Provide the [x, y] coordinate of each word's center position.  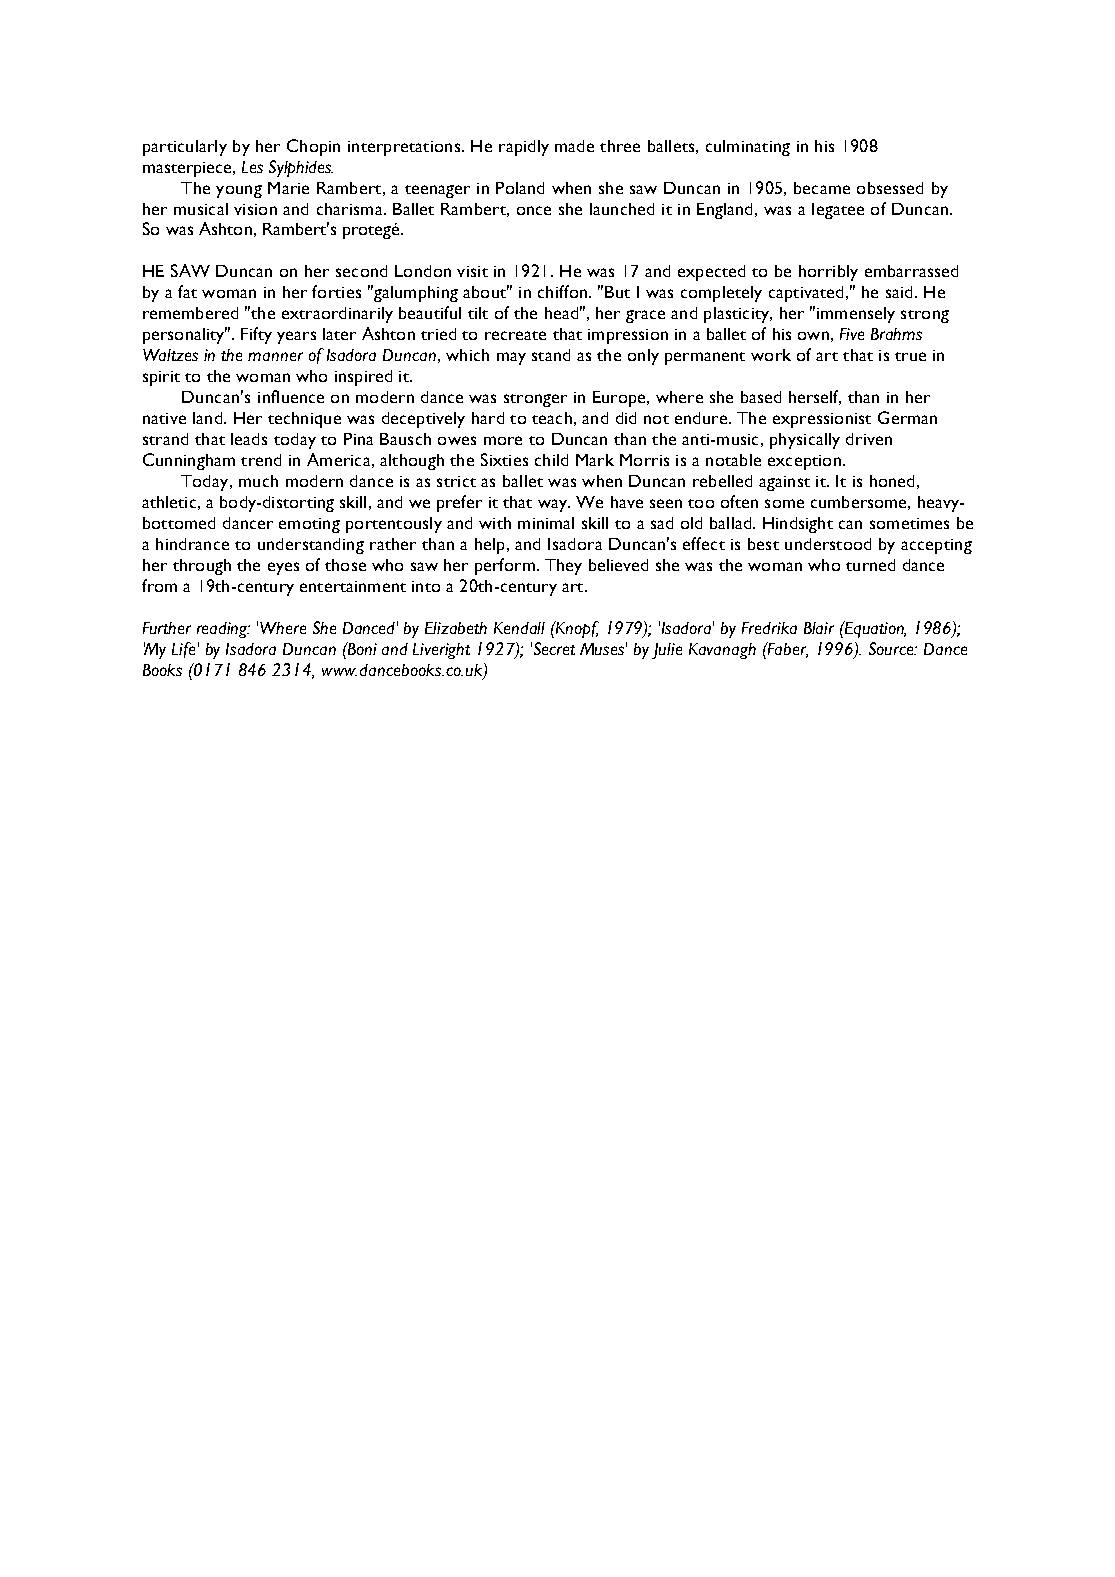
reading [223, 630]
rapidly [524, 148]
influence [291, 396]
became [822, 188]
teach [552, 418]
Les [252, 167]
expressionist [822, 420]
